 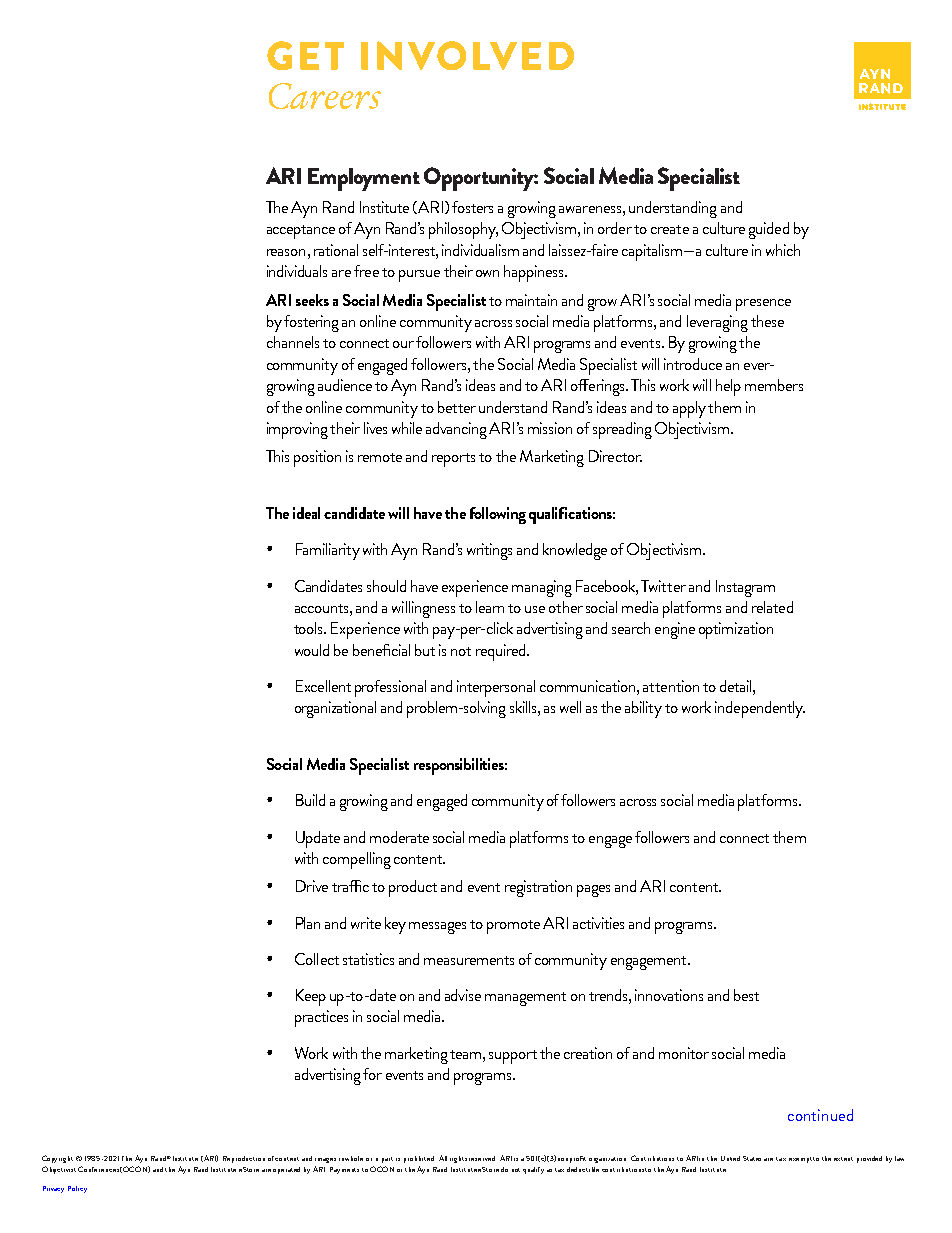 What do you see at coordinates (769, 230) in the screenshot?
I see `guided` at bounding box center [769, 230].
